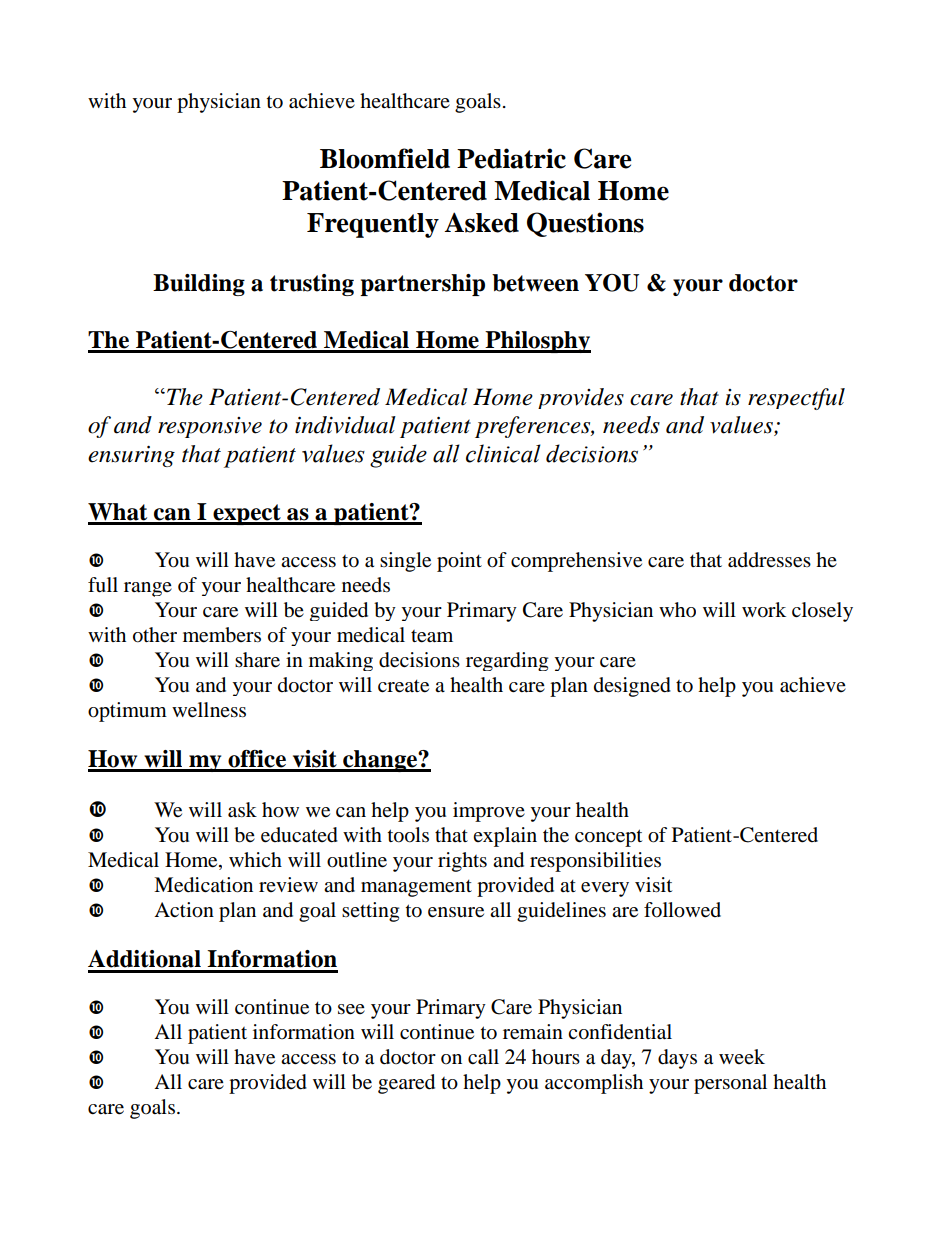 The height and width of the page is (1233, 952). What do you see at coordinates (481, 222) in the page?
I see `Asked` at bounding box center [481, 222].
